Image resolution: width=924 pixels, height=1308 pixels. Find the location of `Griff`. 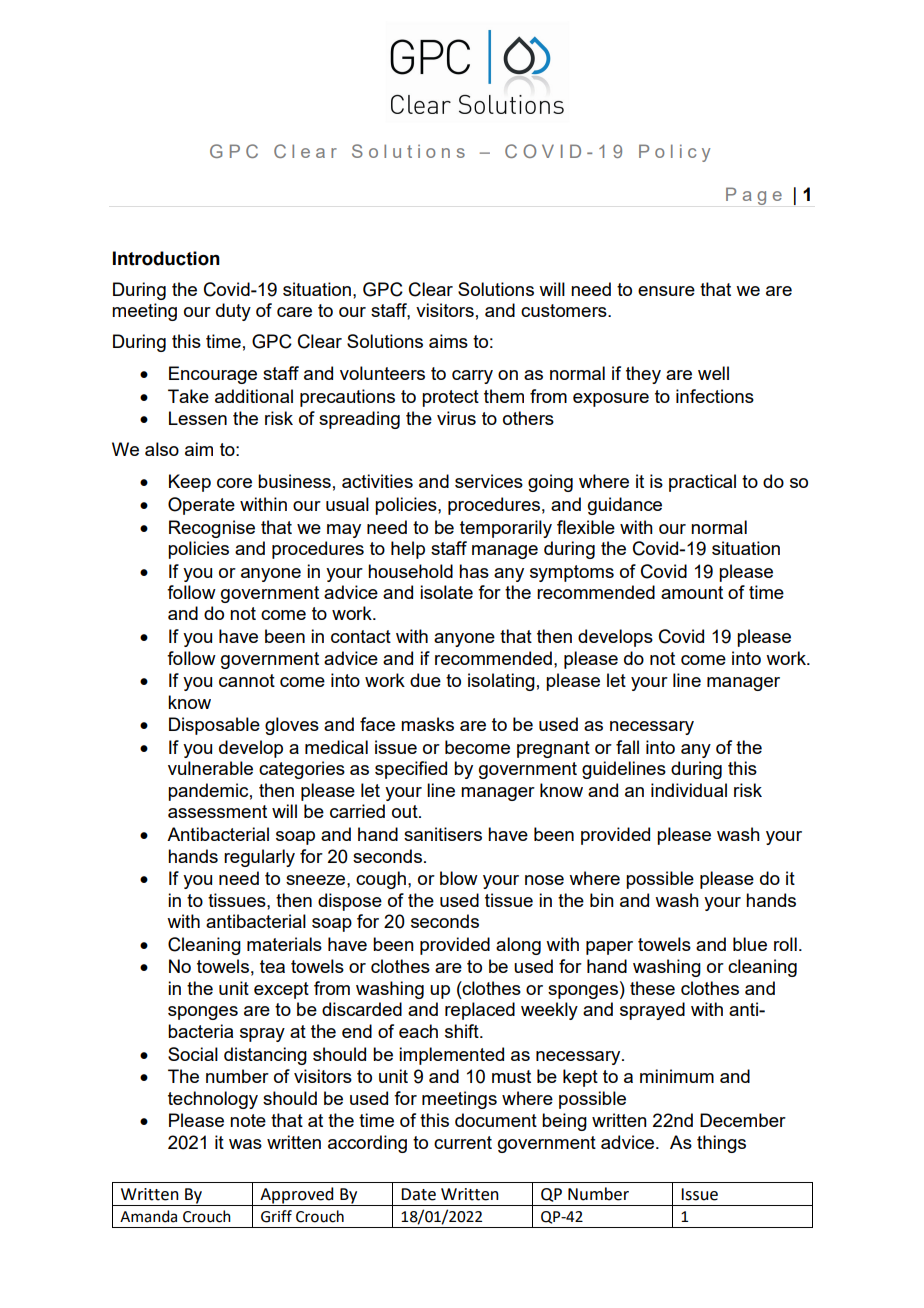

Griff is located at coordinates (276, 1216).
